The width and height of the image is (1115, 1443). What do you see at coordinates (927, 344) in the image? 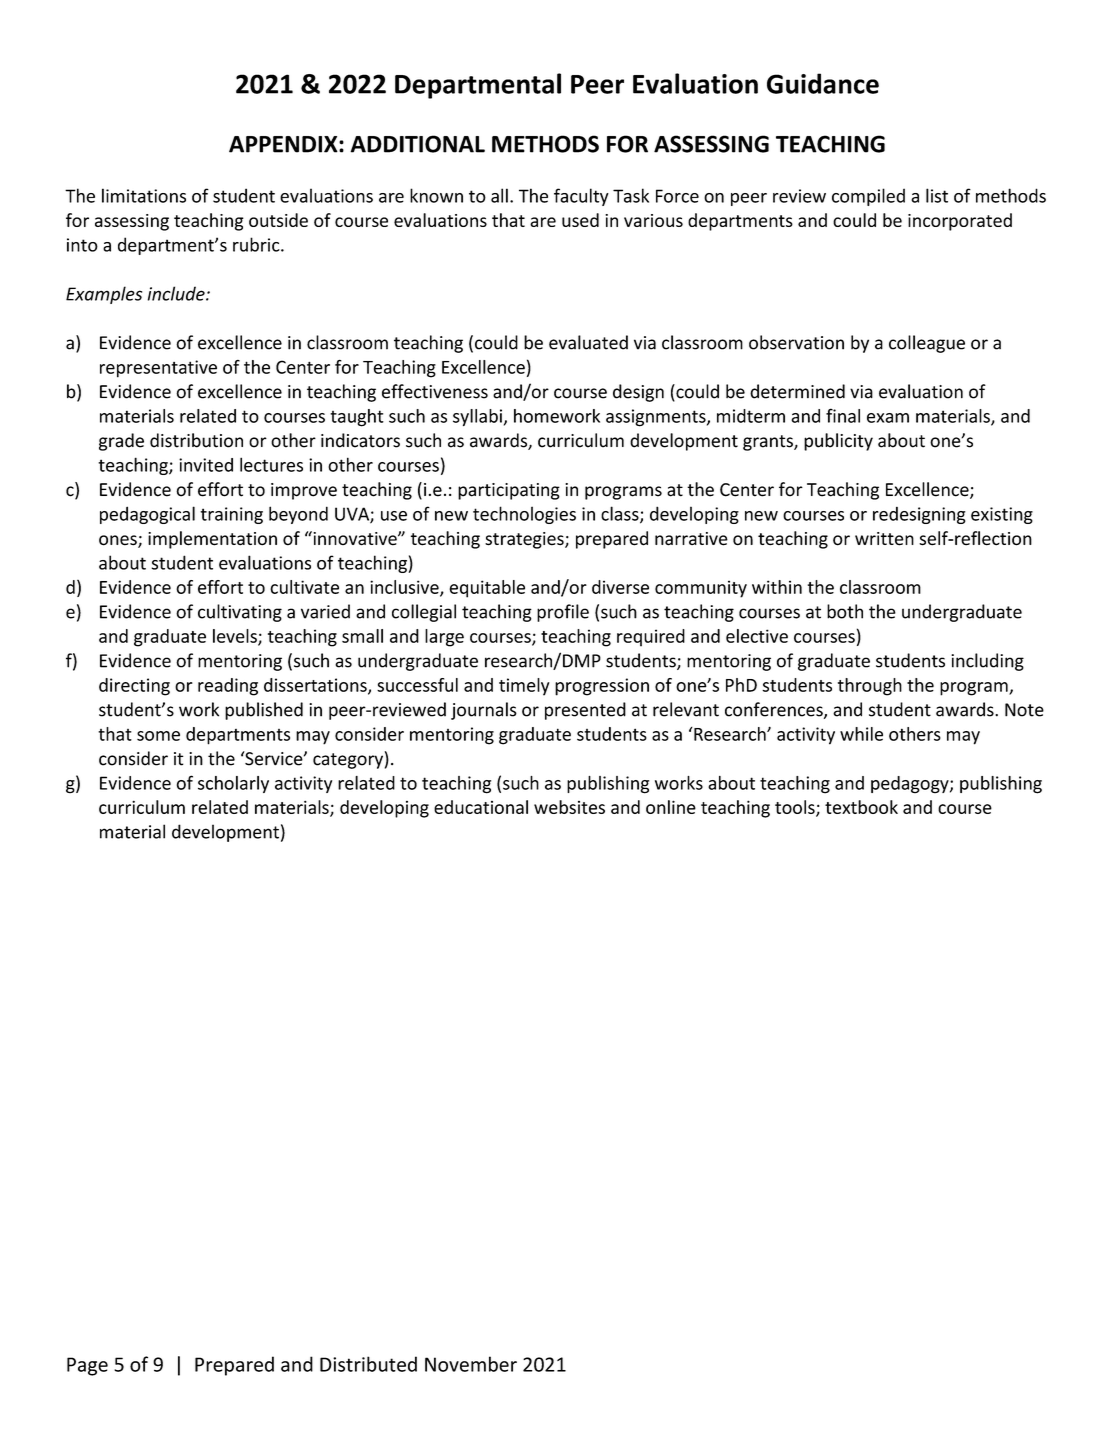
I see `colleague` at bounding box center [927, 344].
